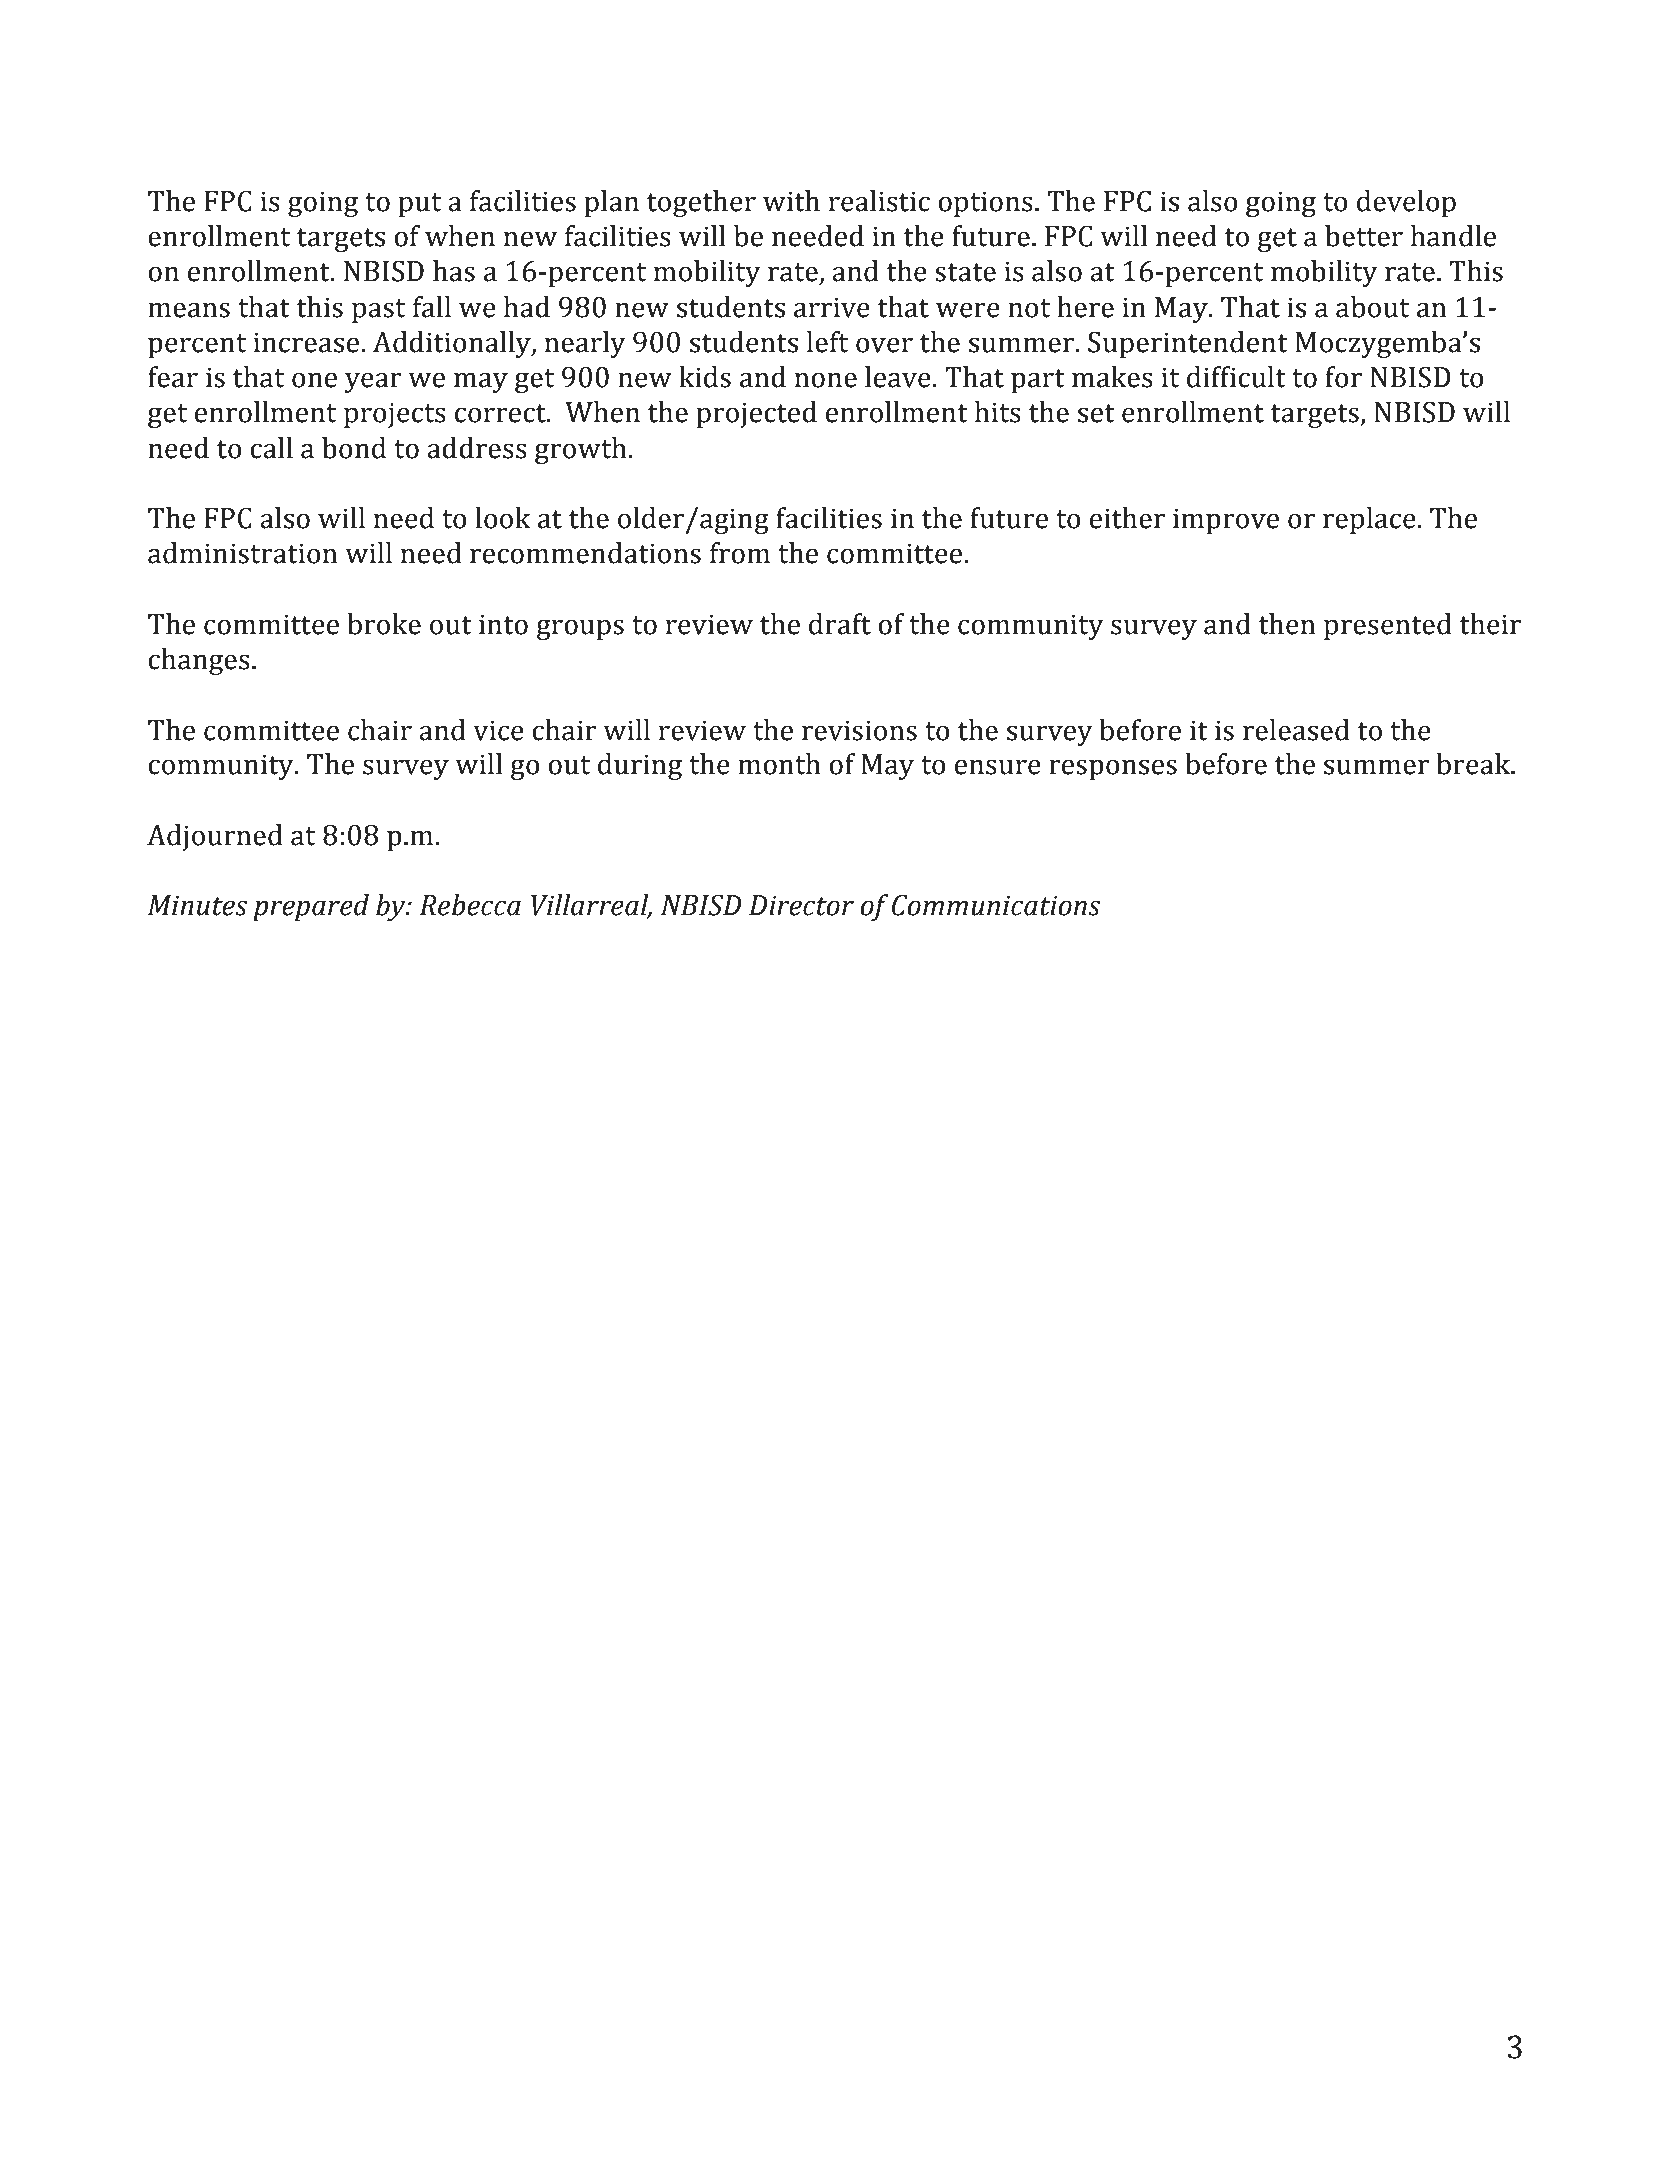 The width and height of the image is (1672, 2164). I want to click on projected, so click(756, 414).
